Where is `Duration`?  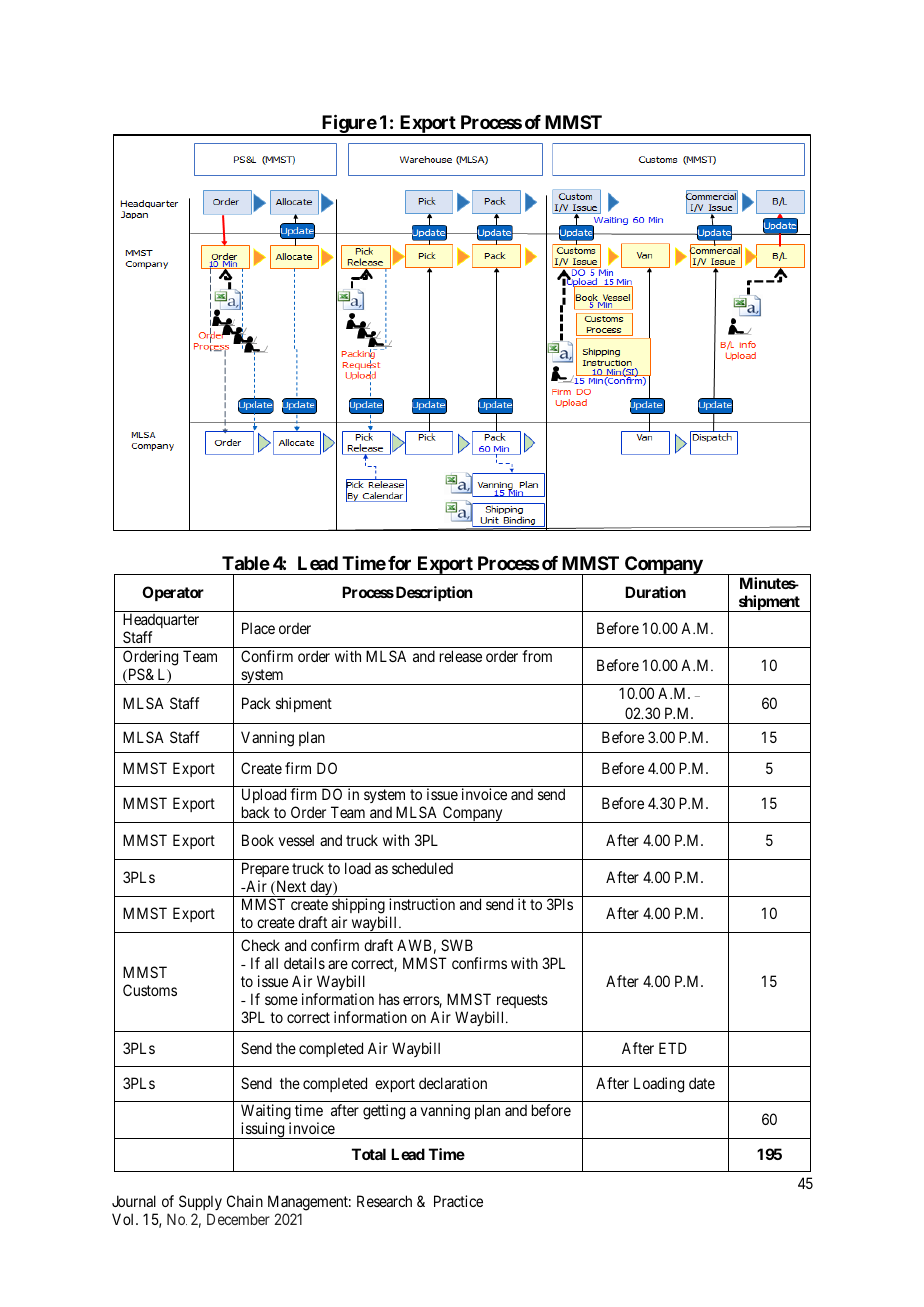 Duration is located at coordinates (655, 592).
